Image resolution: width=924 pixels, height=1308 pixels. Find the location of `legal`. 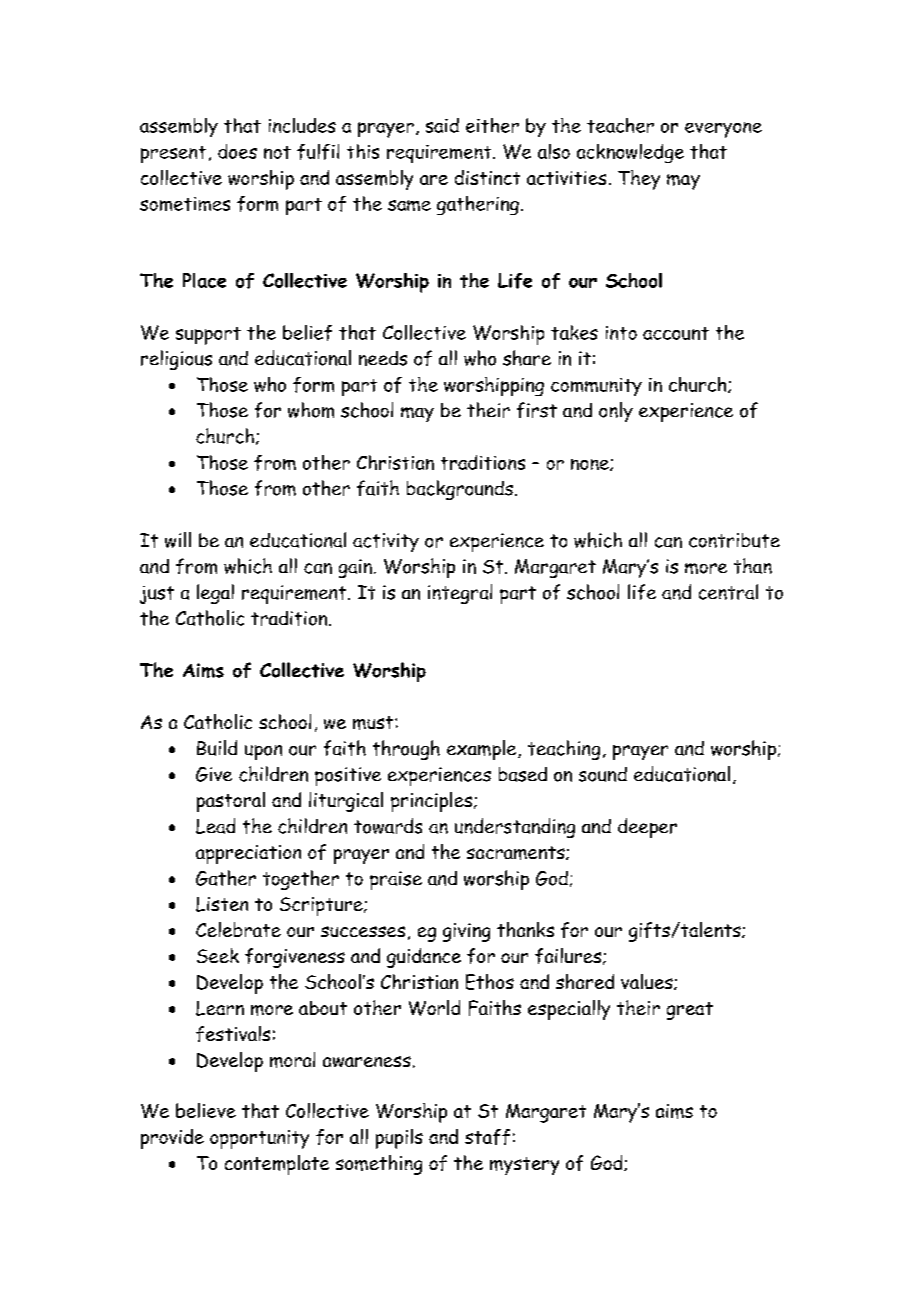

legal is located at coordinates (215, 594).
